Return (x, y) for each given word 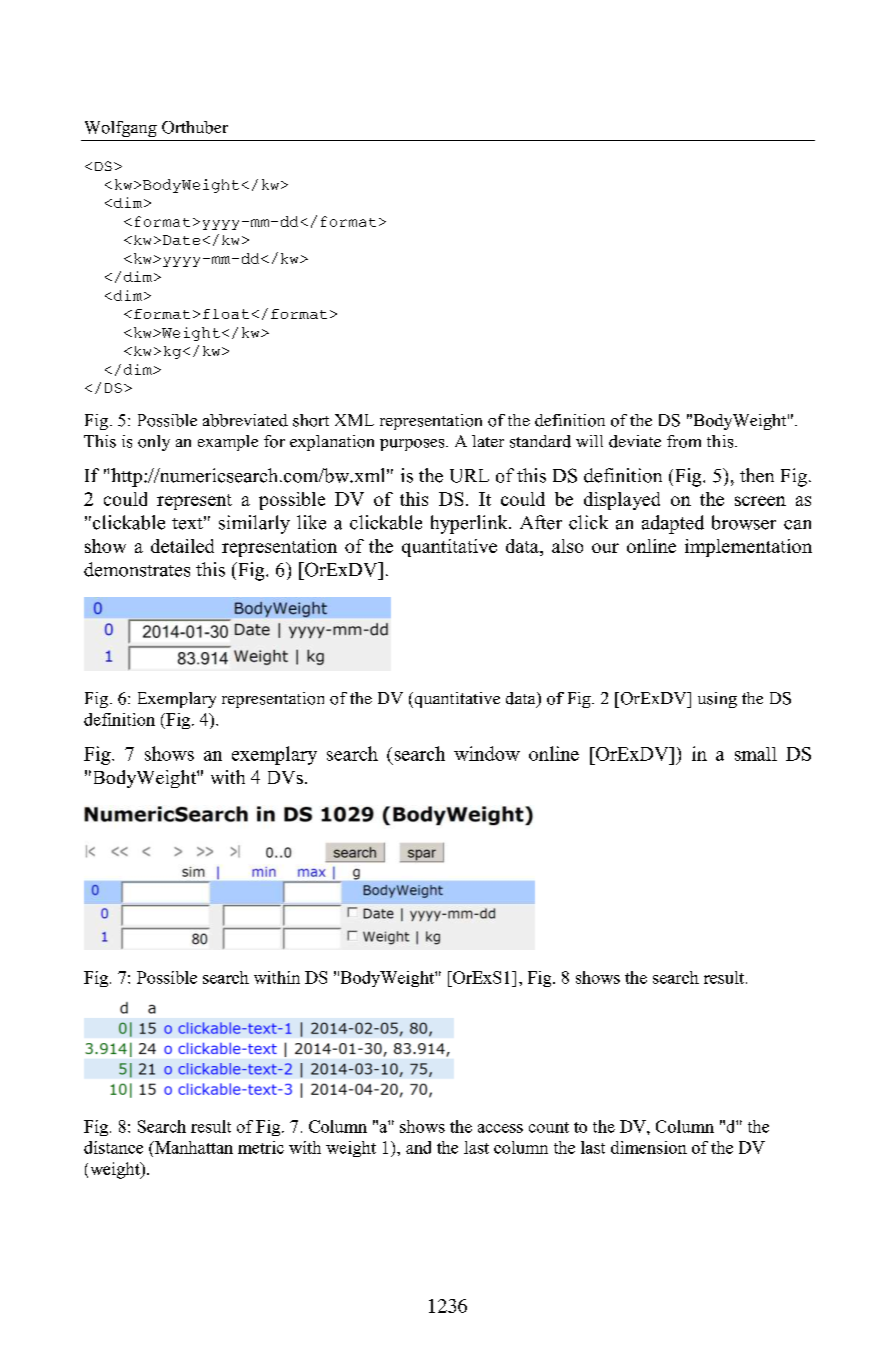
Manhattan (193, 1147)
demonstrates (137, 569)
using (717, 700)
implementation (748, 548)
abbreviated (245, 420)
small (756, 754)
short (311, 420)
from (684, 441)
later (488, 441)
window (487, 753)
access (500, 1128)
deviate (635, 441)
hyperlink (470, 524)
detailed (182, 546)
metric (261, 1147)
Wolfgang (121, 129)
